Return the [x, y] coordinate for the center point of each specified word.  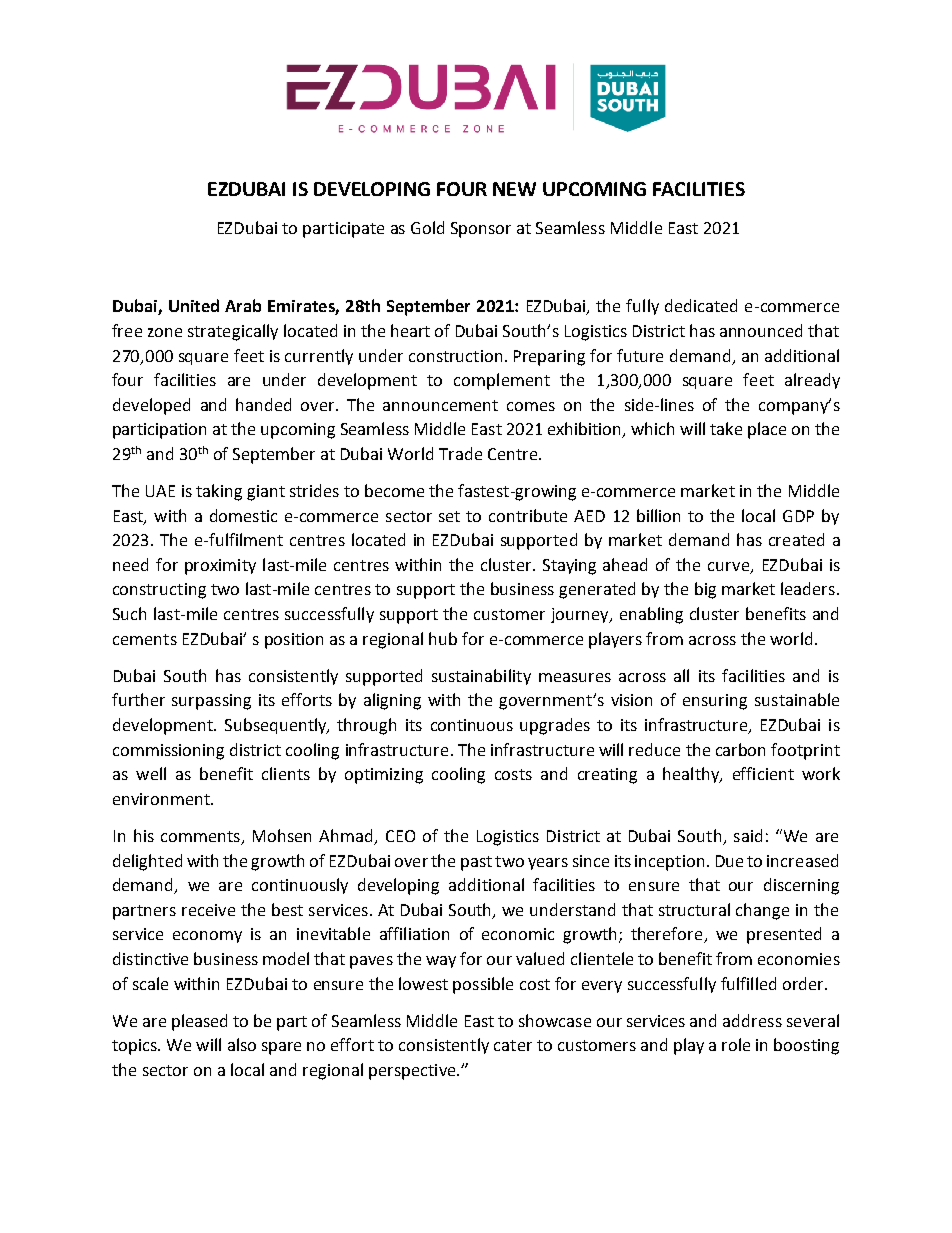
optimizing [384, 776]
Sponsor [481, 230]
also [242, 1044]
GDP [798, 516]
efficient [763, 773]
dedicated [701, 305]
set [449, 516]
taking [219, 492]
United [194, 305]
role [736, 1044]
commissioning [168, 752]
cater [513, 1045]
